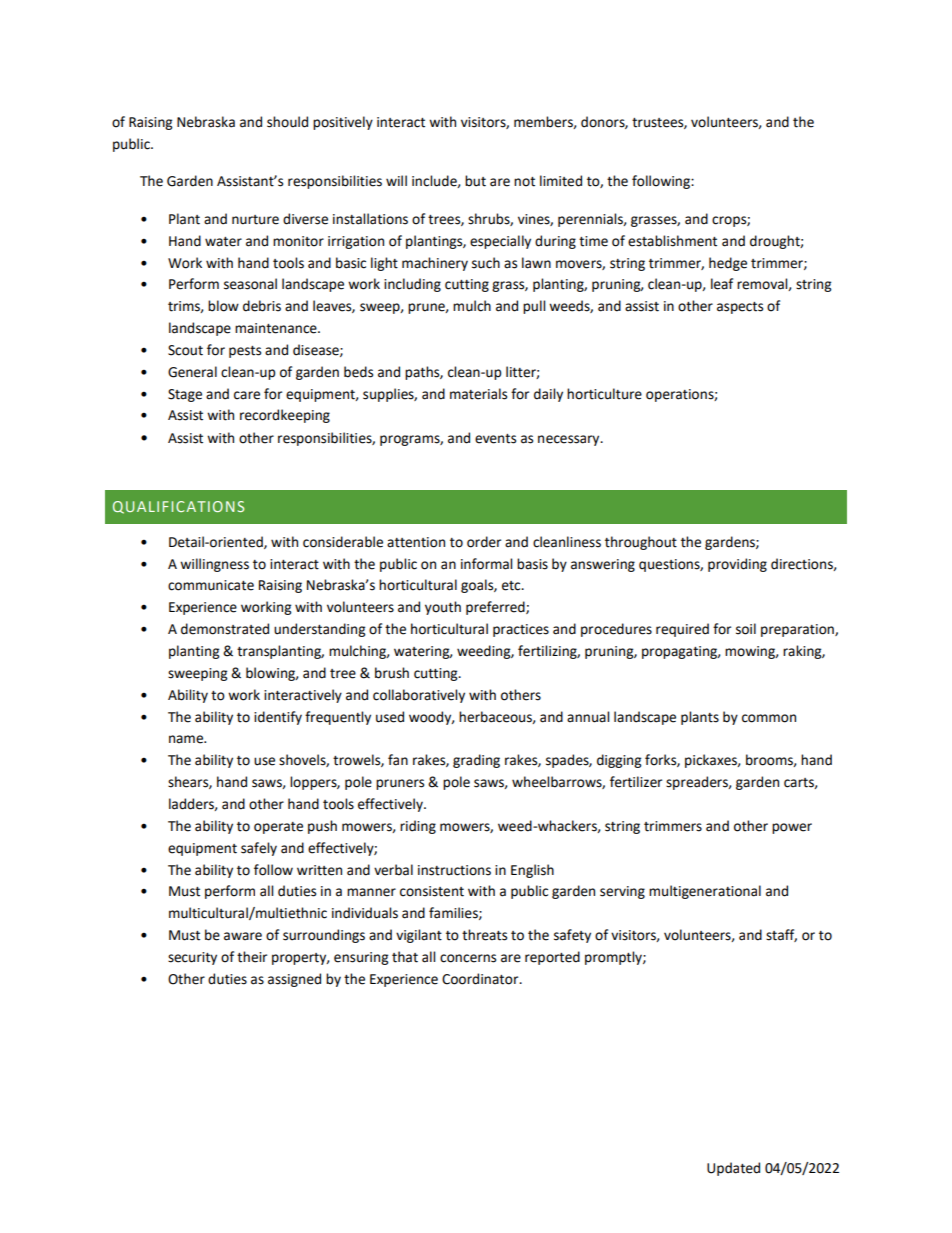  What do you see at coordinates (740, 308) in the screenshot?
I see `aspects` at bounding box center [740, 308].
